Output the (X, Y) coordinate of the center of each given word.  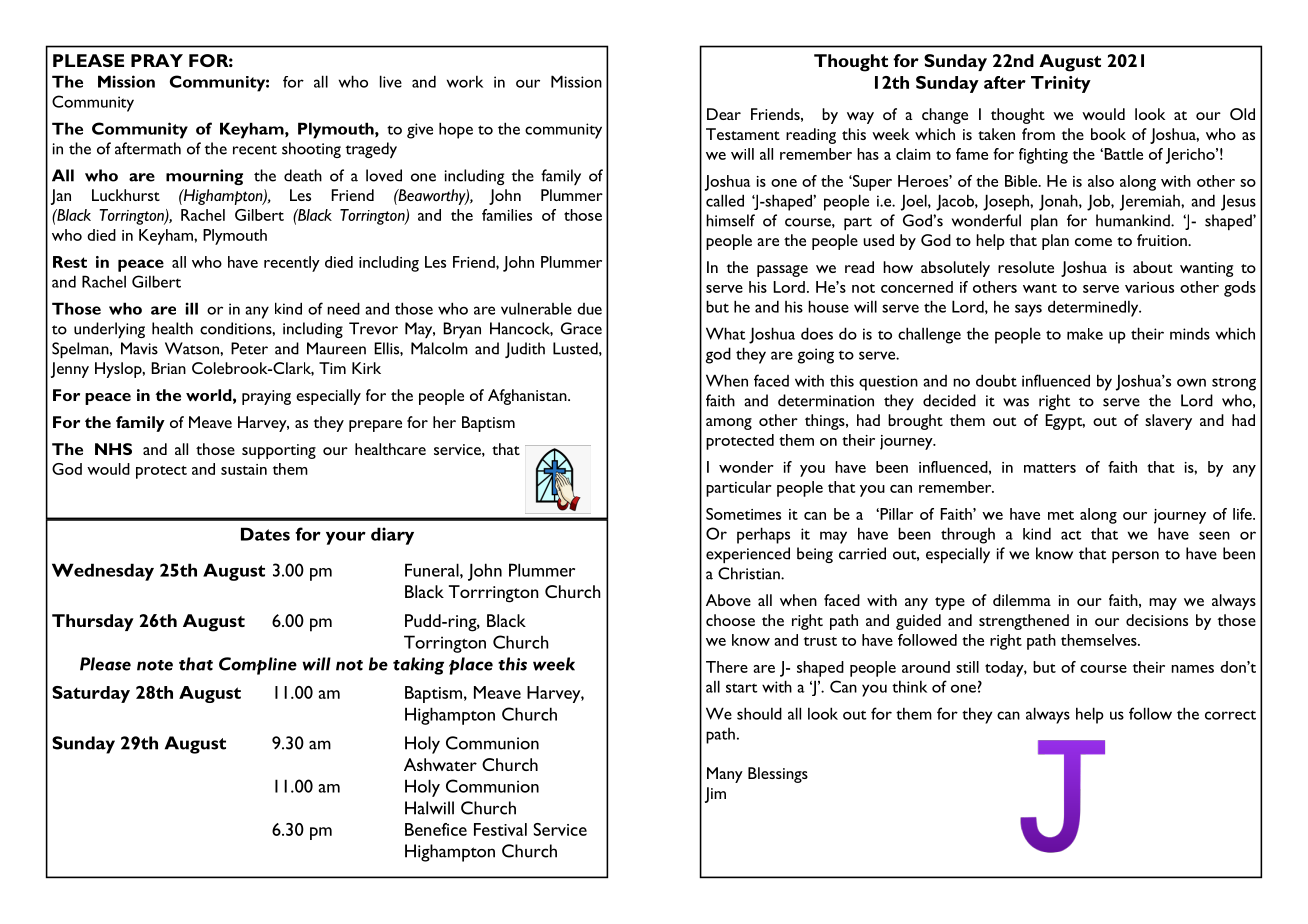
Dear (724, 114)
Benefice (436, 829)
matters (1050, 468)
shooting (311, 150)
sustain (244, 469)
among (729, 424)
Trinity (1061, 84)
